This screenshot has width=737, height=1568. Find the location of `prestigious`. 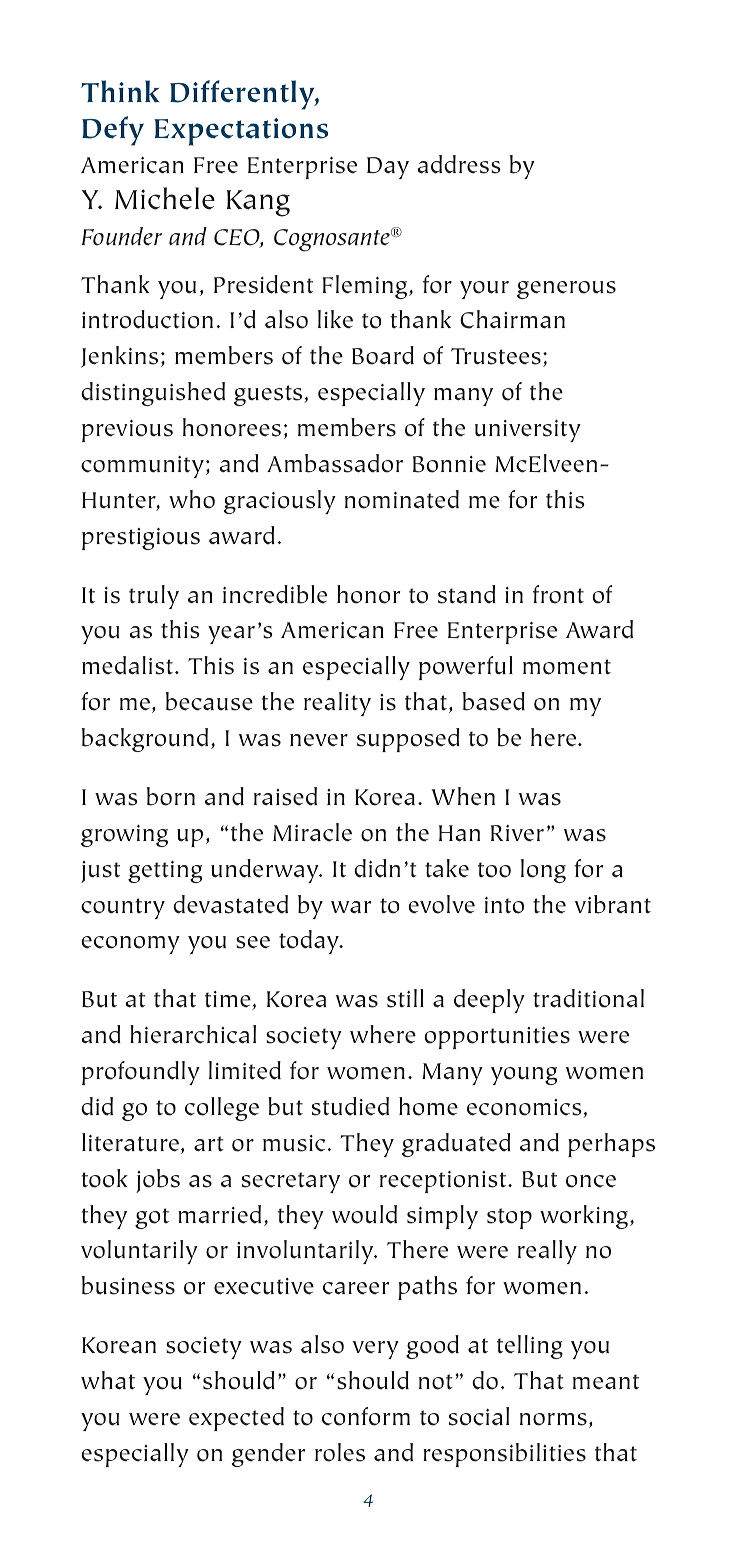

prestigious is located at coordinates (141, 539).
